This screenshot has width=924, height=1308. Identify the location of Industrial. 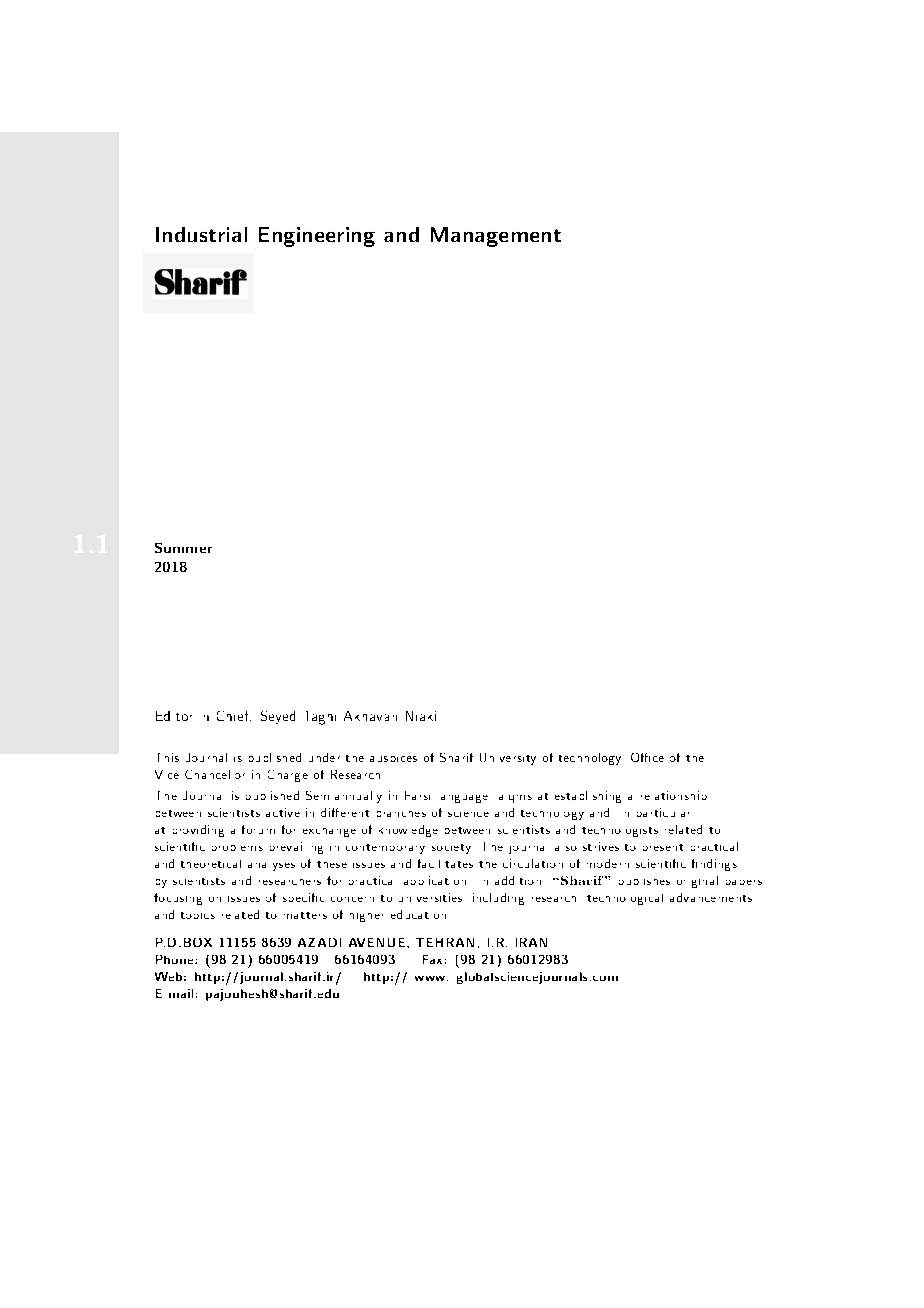
(201, 234).
